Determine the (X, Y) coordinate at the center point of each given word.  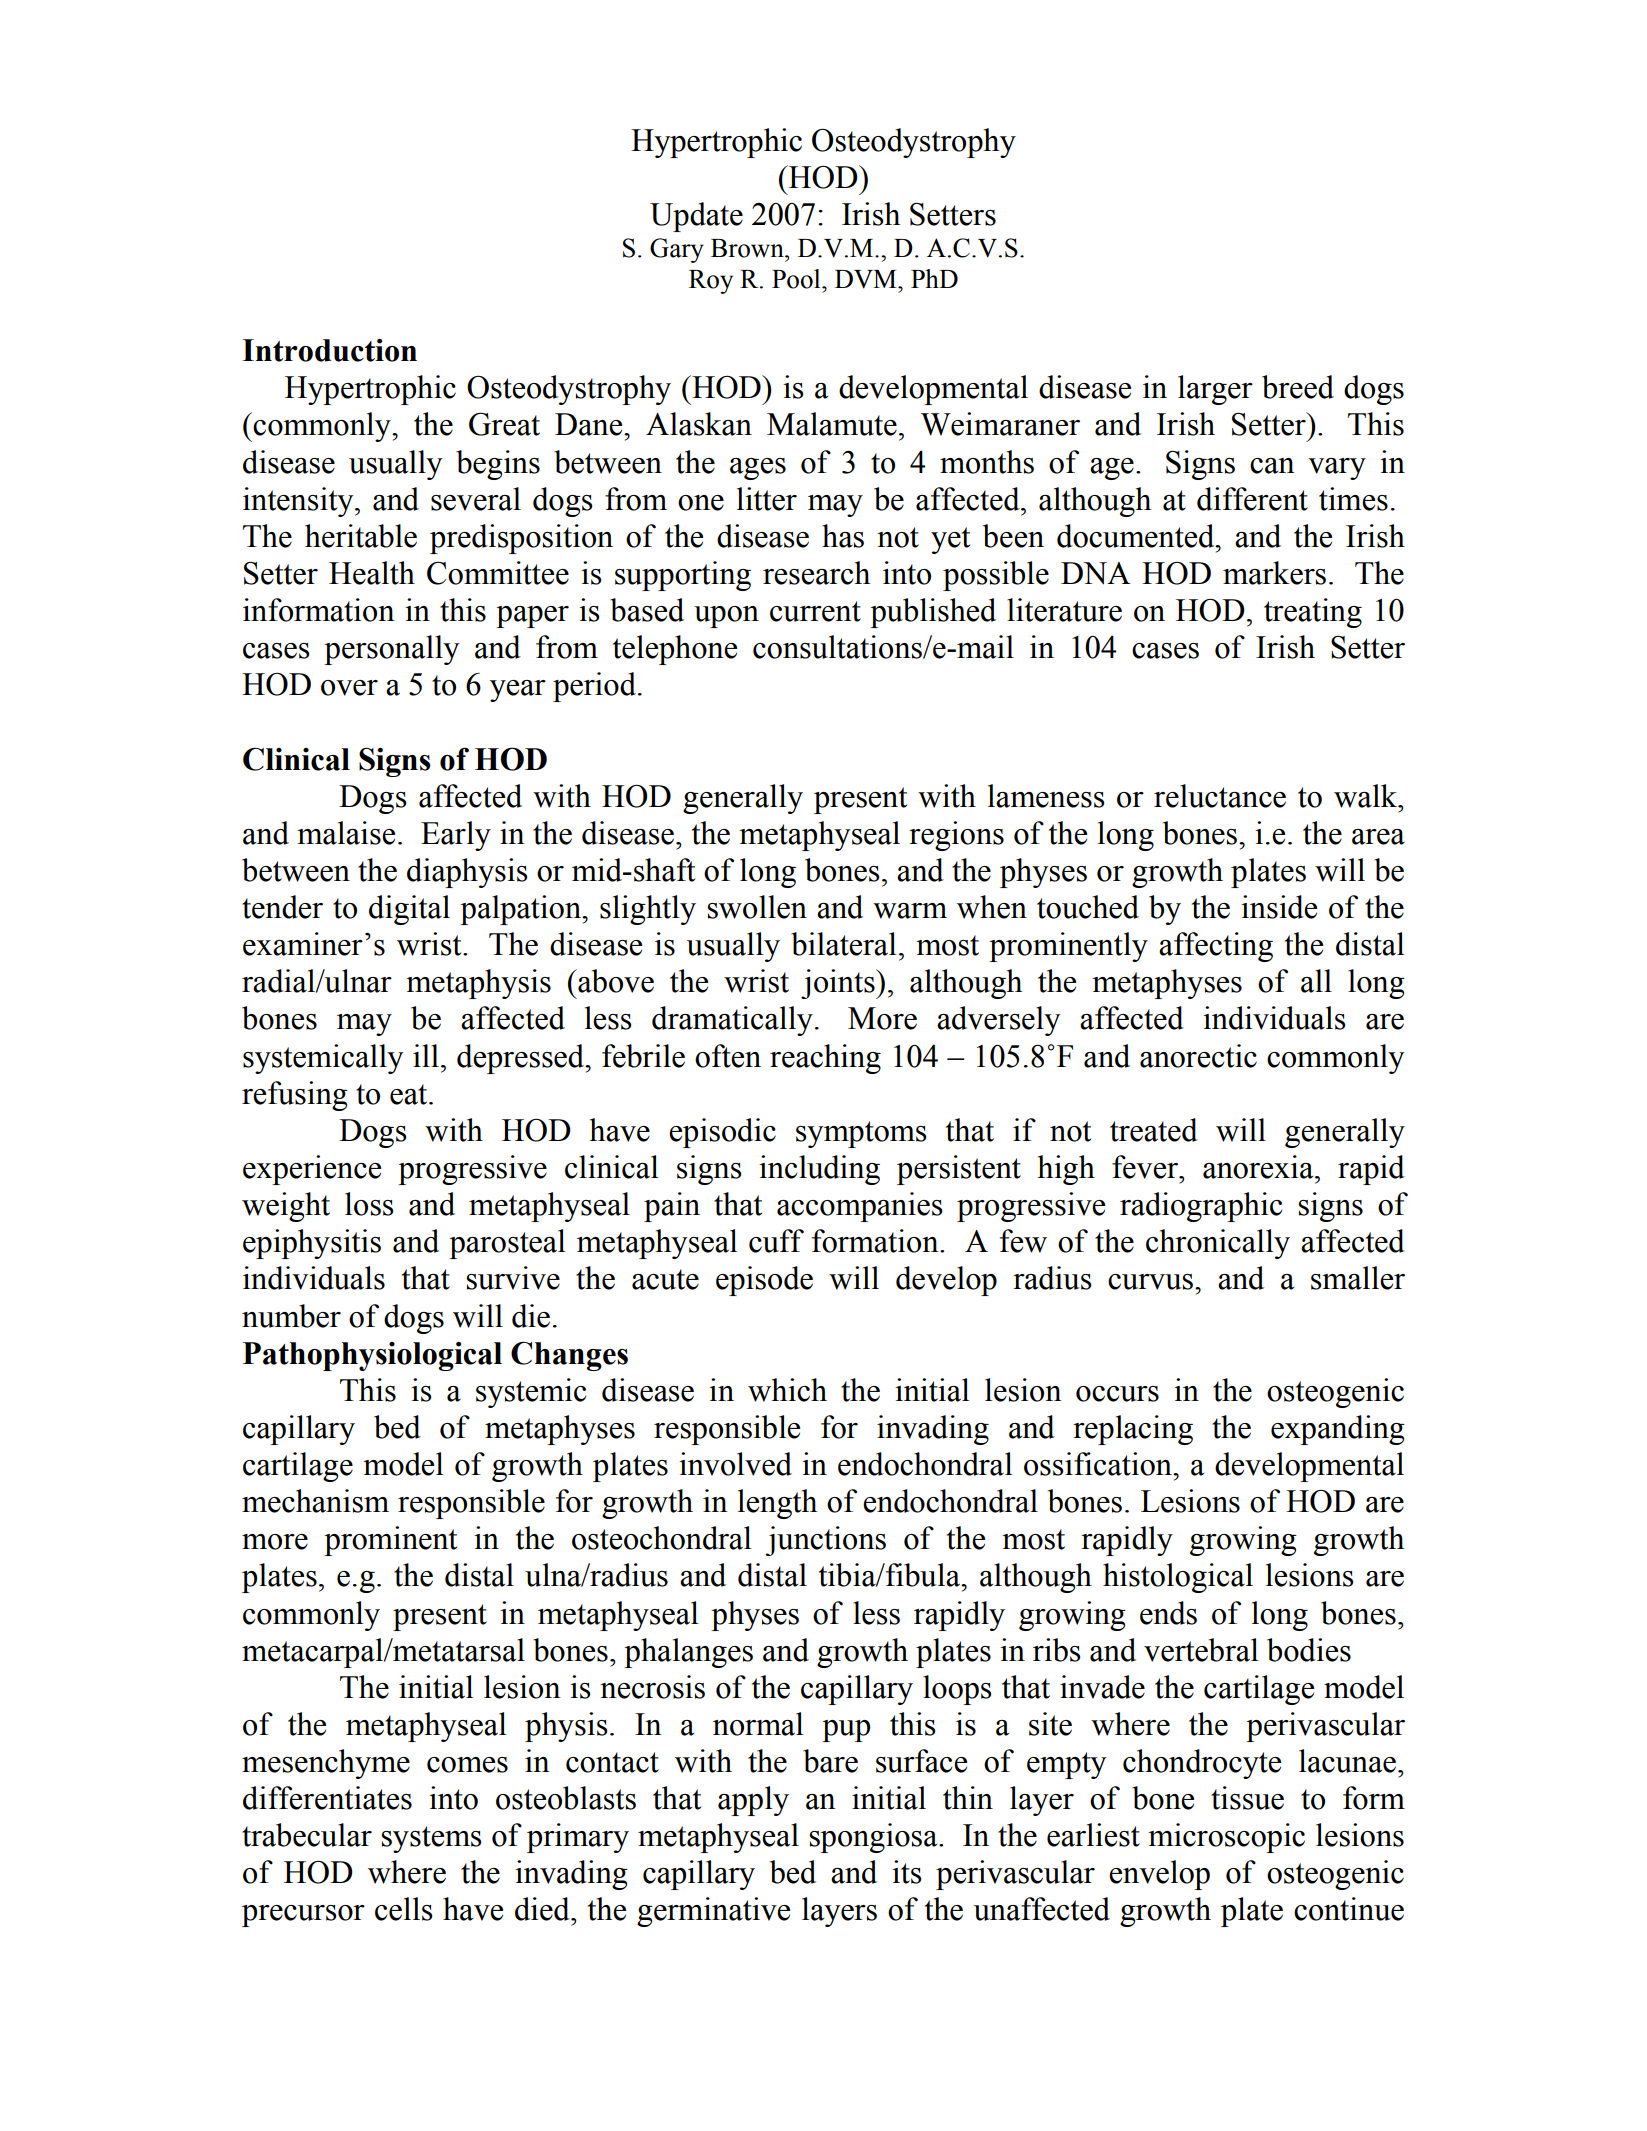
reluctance (1220, 796)
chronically (1218, 1244)
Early (456, 836)
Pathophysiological (372, 1356)
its (906, 1872)
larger (1215, 390)
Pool (797, 279)
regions (956, 836)
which (787, 1390)
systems (431, 1839)
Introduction (329, 350)
